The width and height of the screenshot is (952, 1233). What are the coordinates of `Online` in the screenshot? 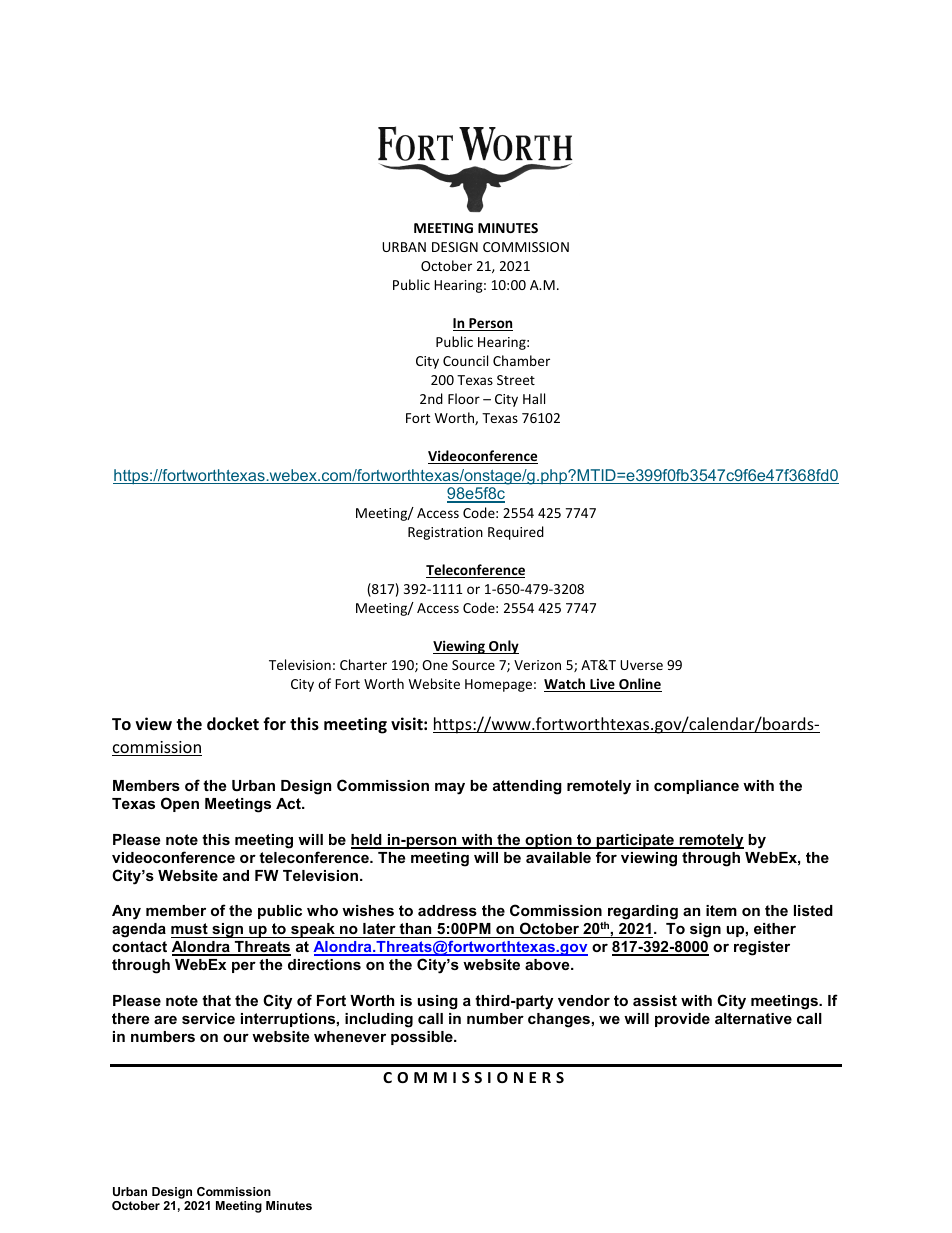 It's located at (639, 685).
